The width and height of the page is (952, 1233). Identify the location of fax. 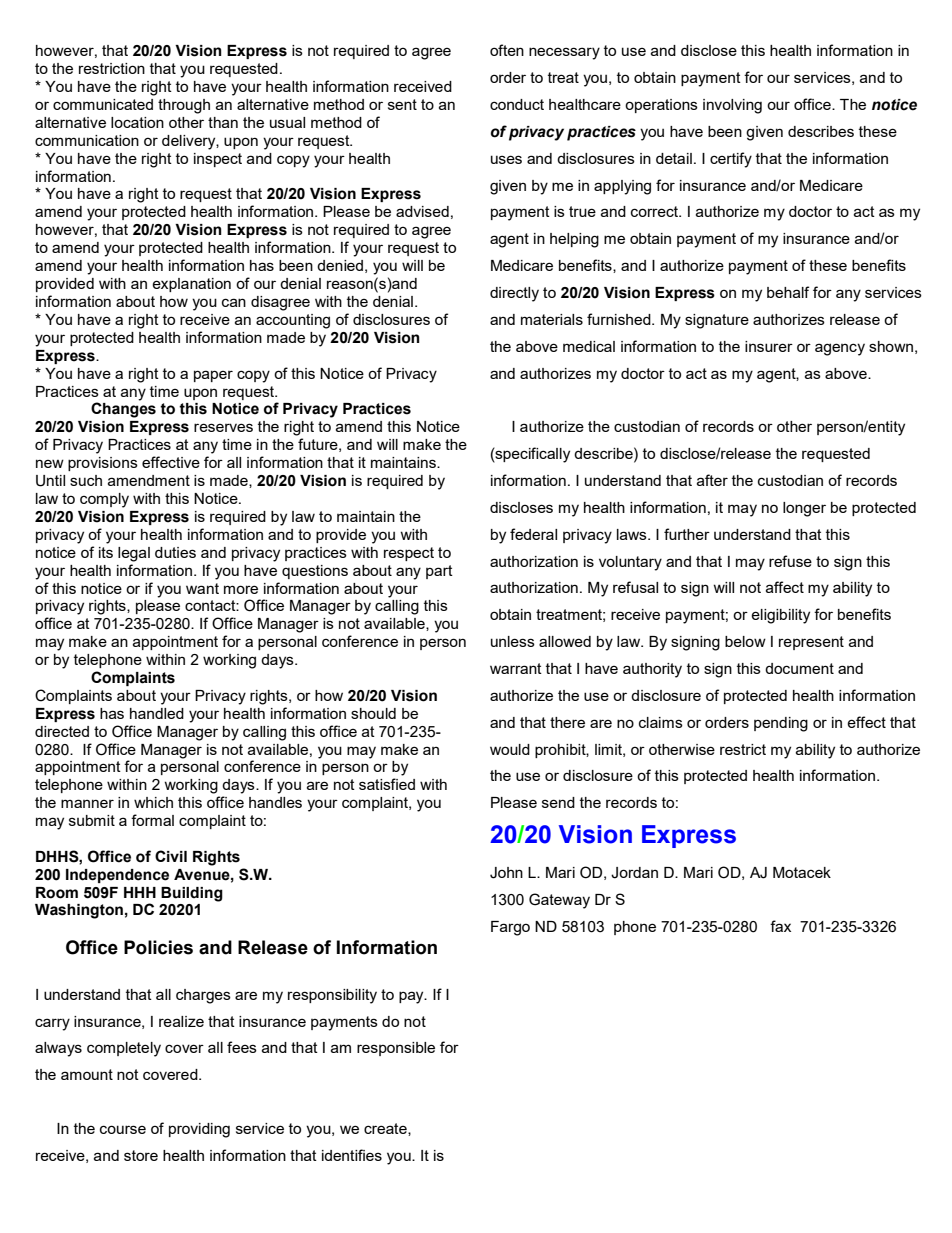
(780, 926).
